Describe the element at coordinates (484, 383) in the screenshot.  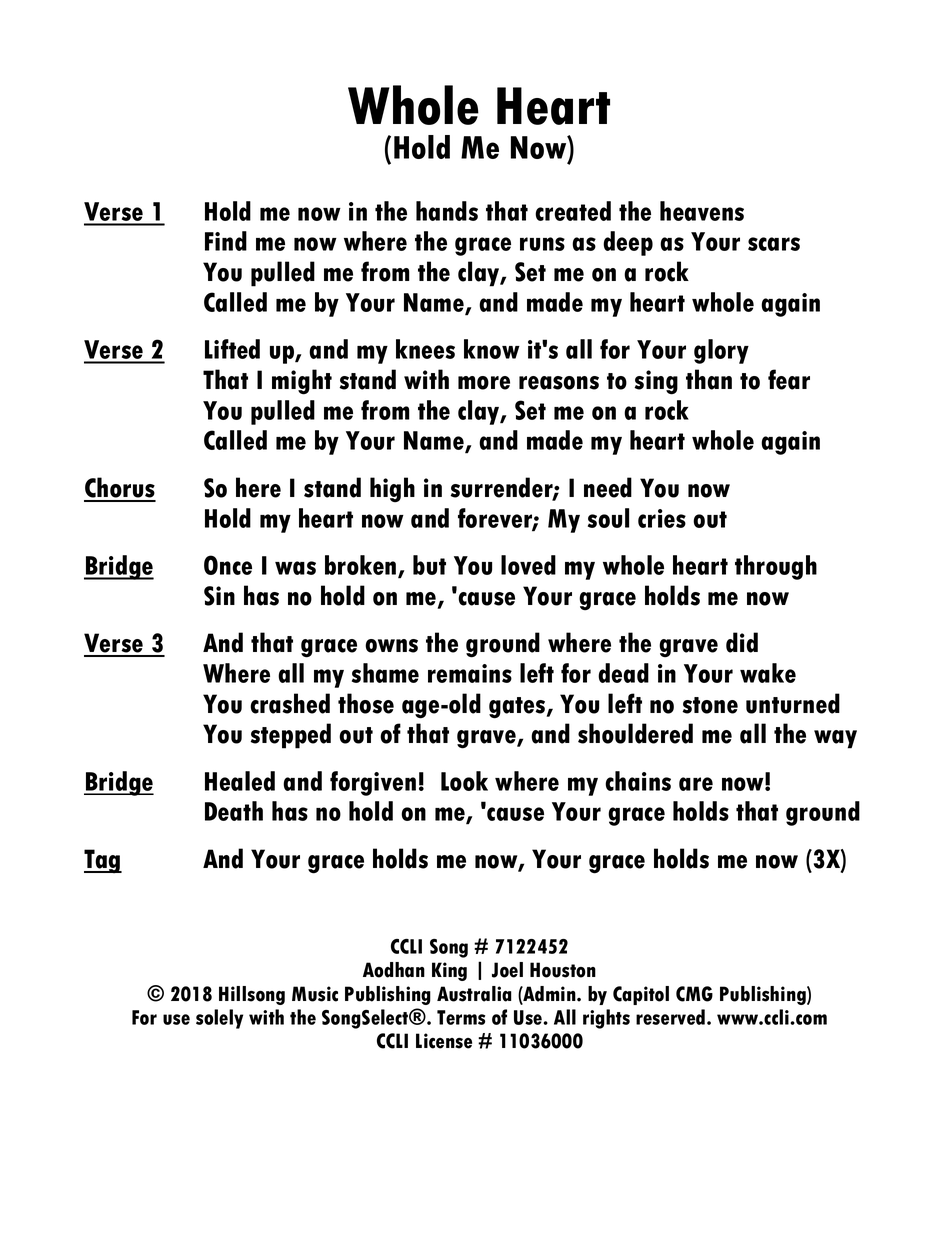
I see `more` at that location.
